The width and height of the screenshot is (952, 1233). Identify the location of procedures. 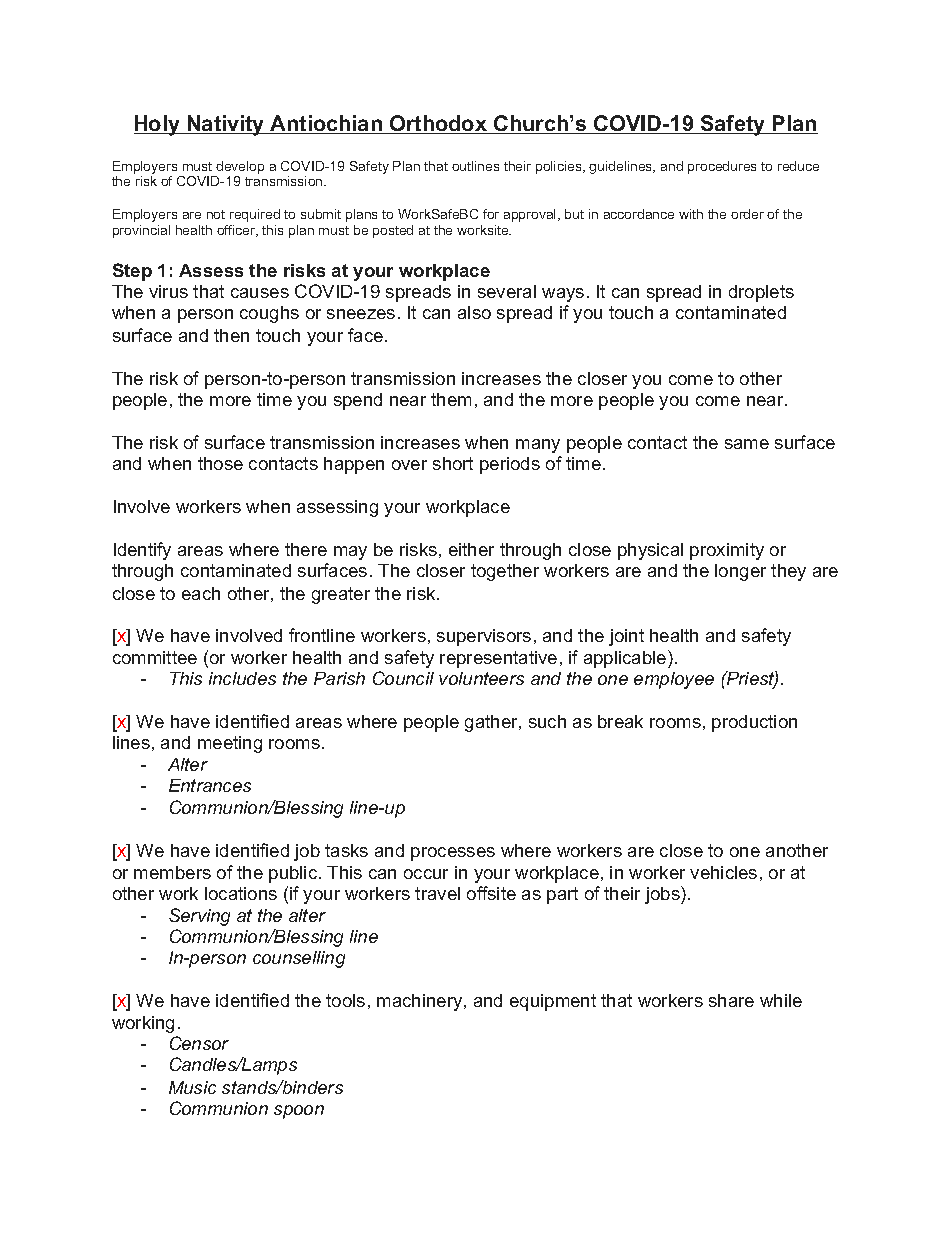
(722, 167).
